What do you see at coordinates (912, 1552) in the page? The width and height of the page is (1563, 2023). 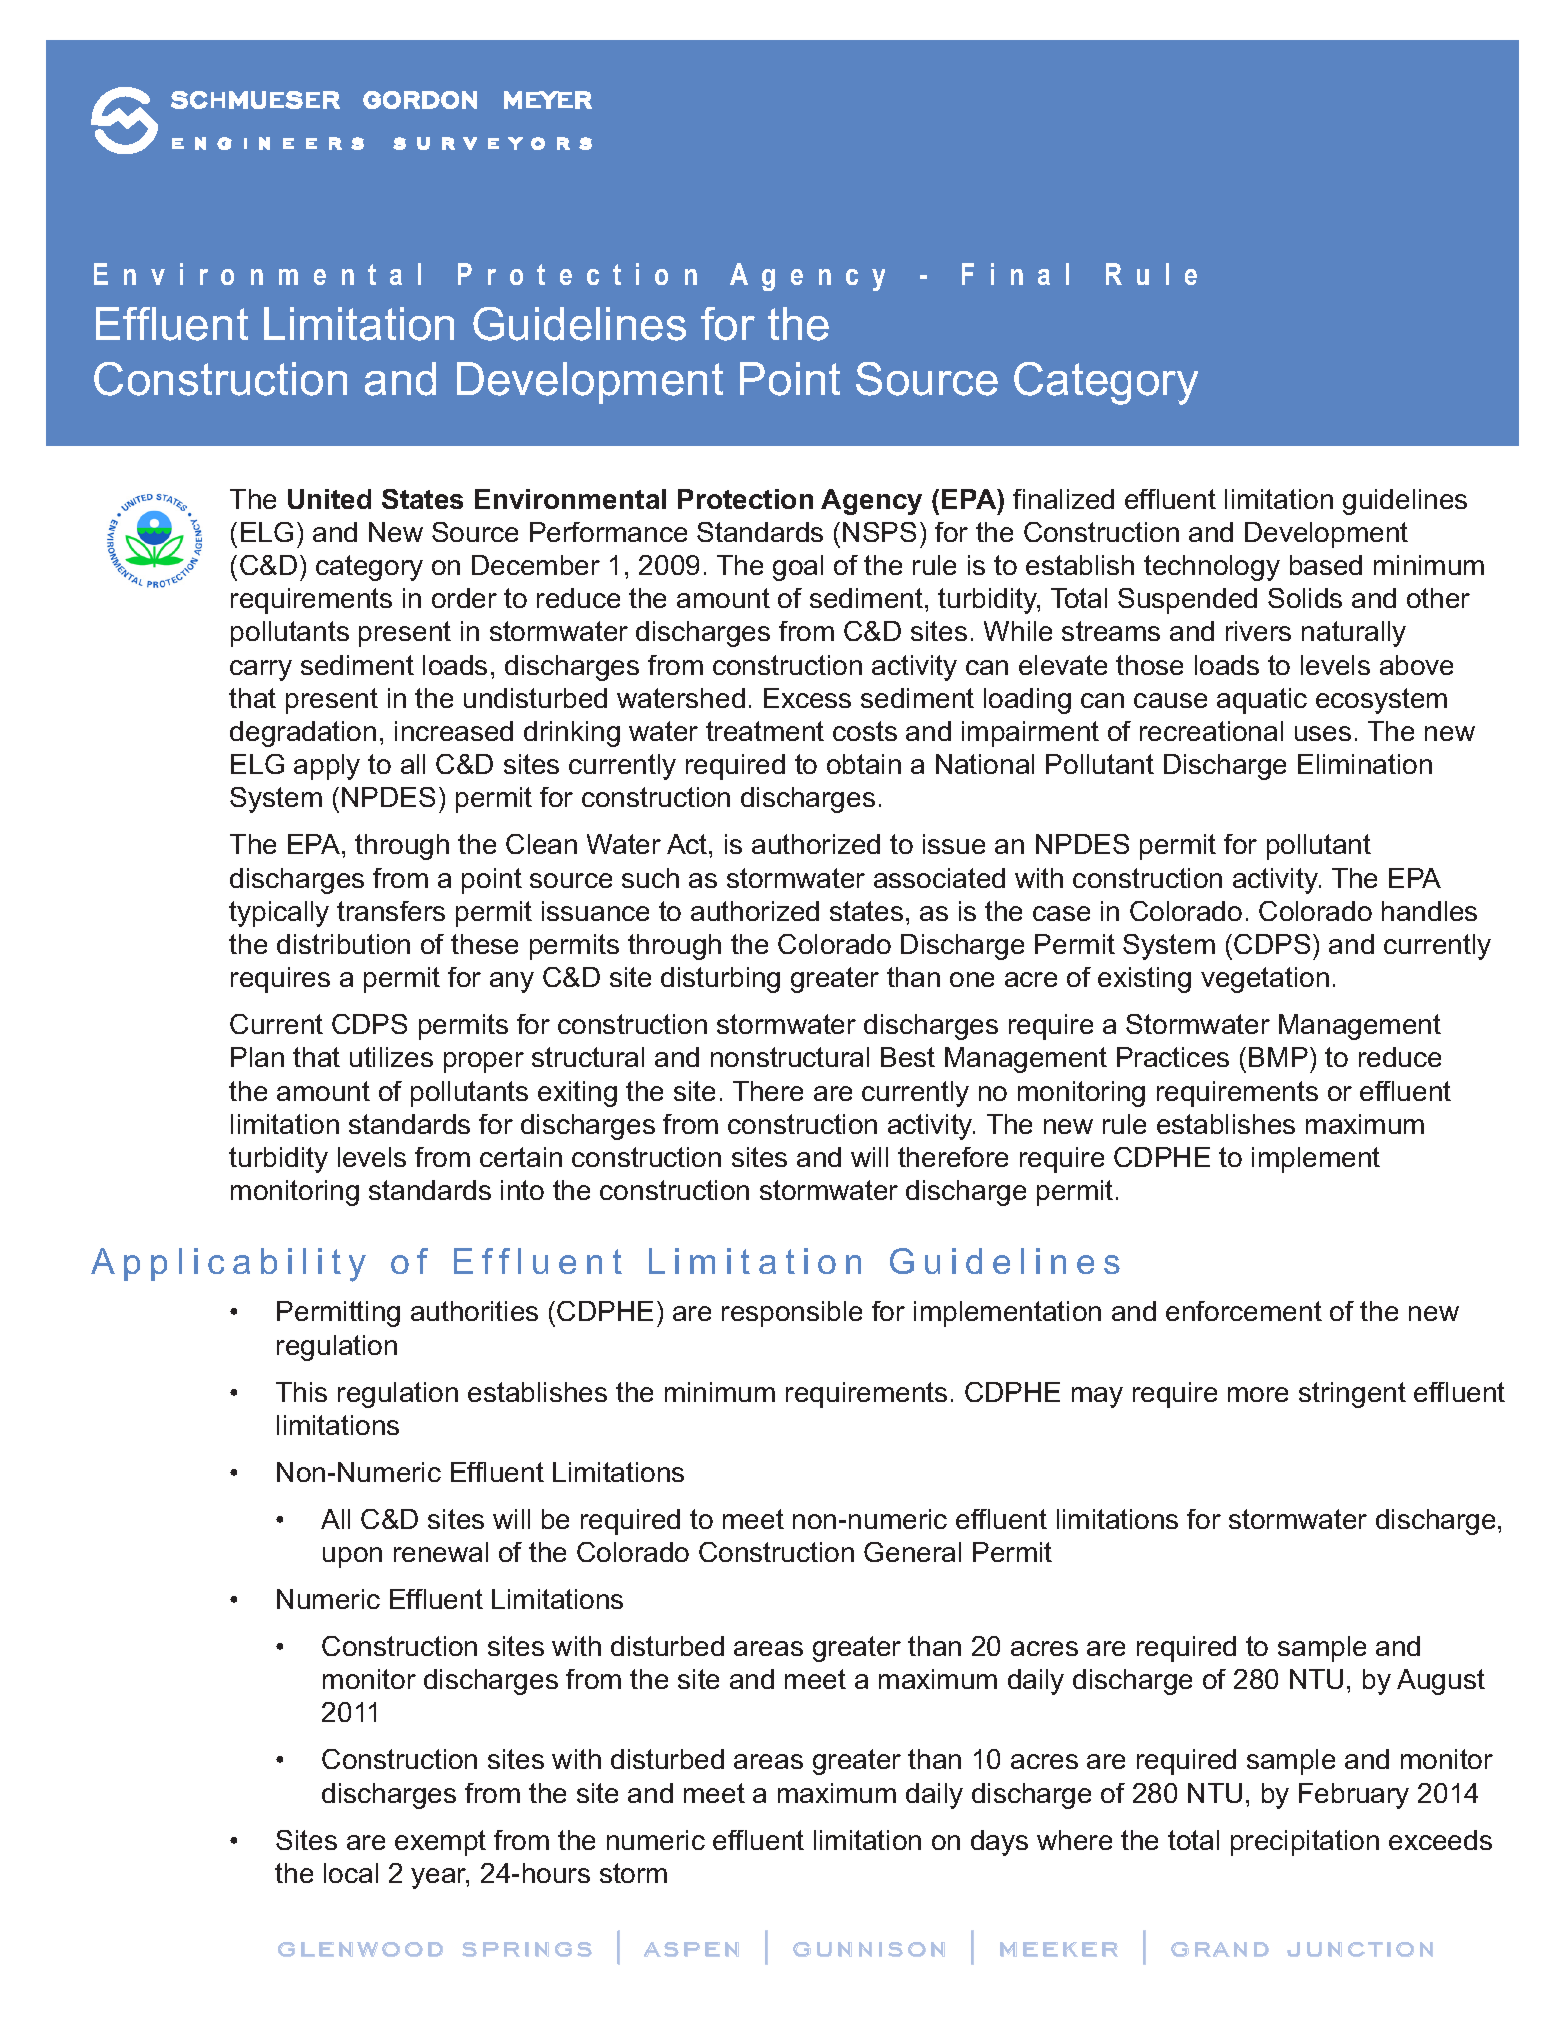 I see `General` at bounding box center [912, 1552].
